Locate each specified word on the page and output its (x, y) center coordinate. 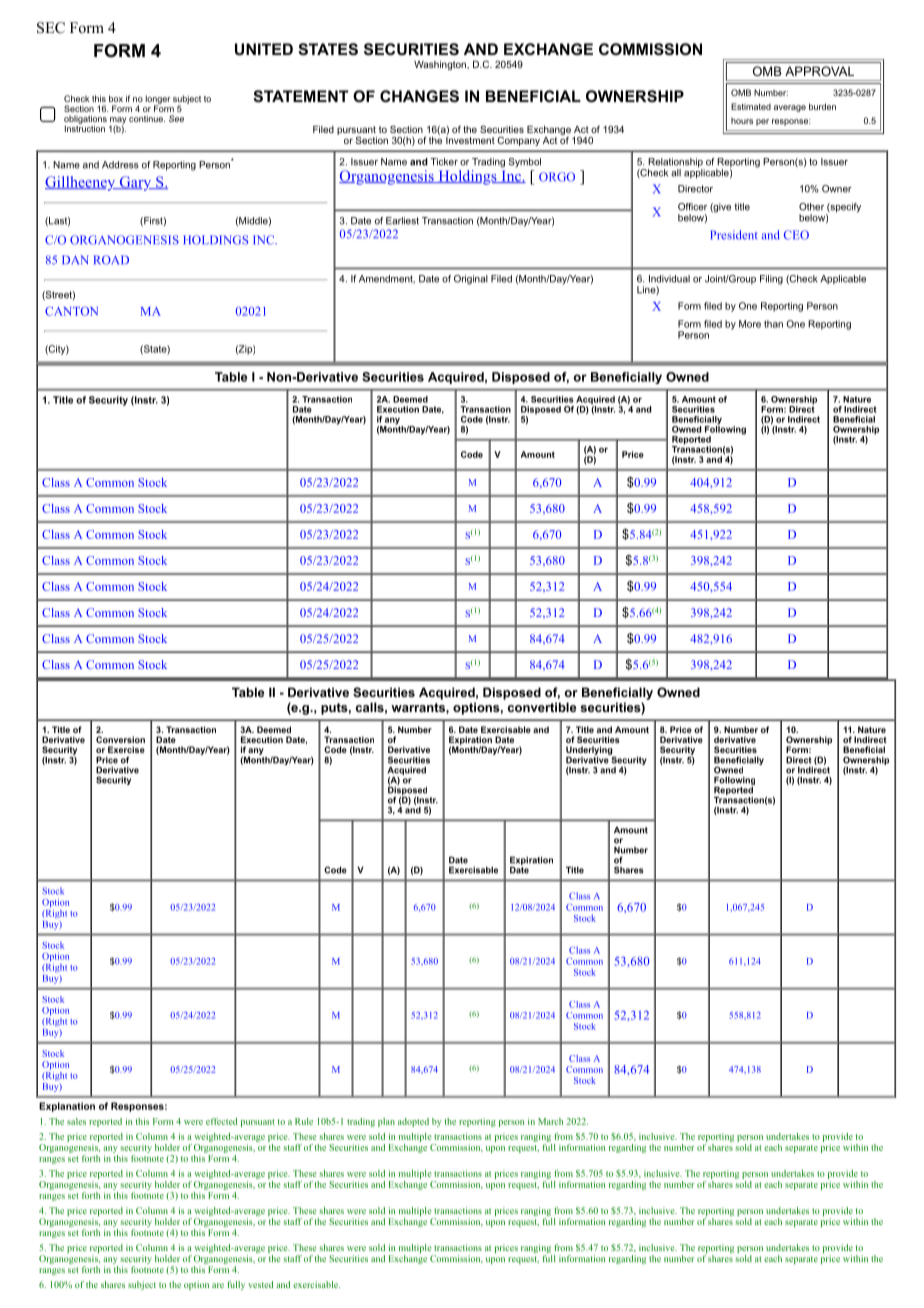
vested (261, 1284)
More (750, 324)
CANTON (71, 311)
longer (158, 100)
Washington (441, 65)
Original (471, 280)
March (550, 1121)
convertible (542, 707)
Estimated (751, 106)
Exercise (126, 749)
